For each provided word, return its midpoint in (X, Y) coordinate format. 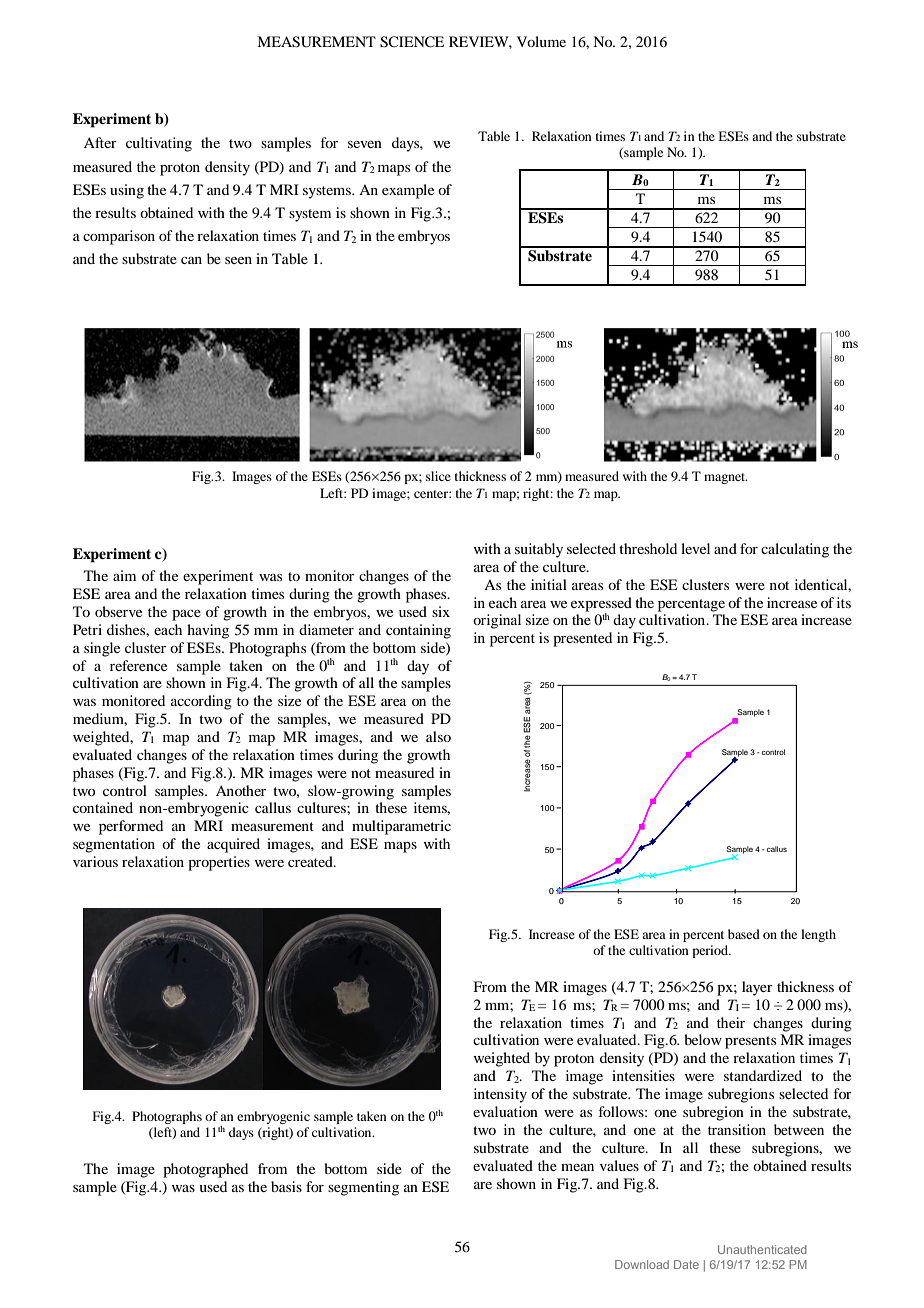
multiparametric (401, 827)
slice (438, 476)
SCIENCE (412, 42)
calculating (795, 550)
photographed (205, 1170)
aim (124, 575)
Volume (541, 41)
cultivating (159, 144)
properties (219, 863)
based (744, 934)
